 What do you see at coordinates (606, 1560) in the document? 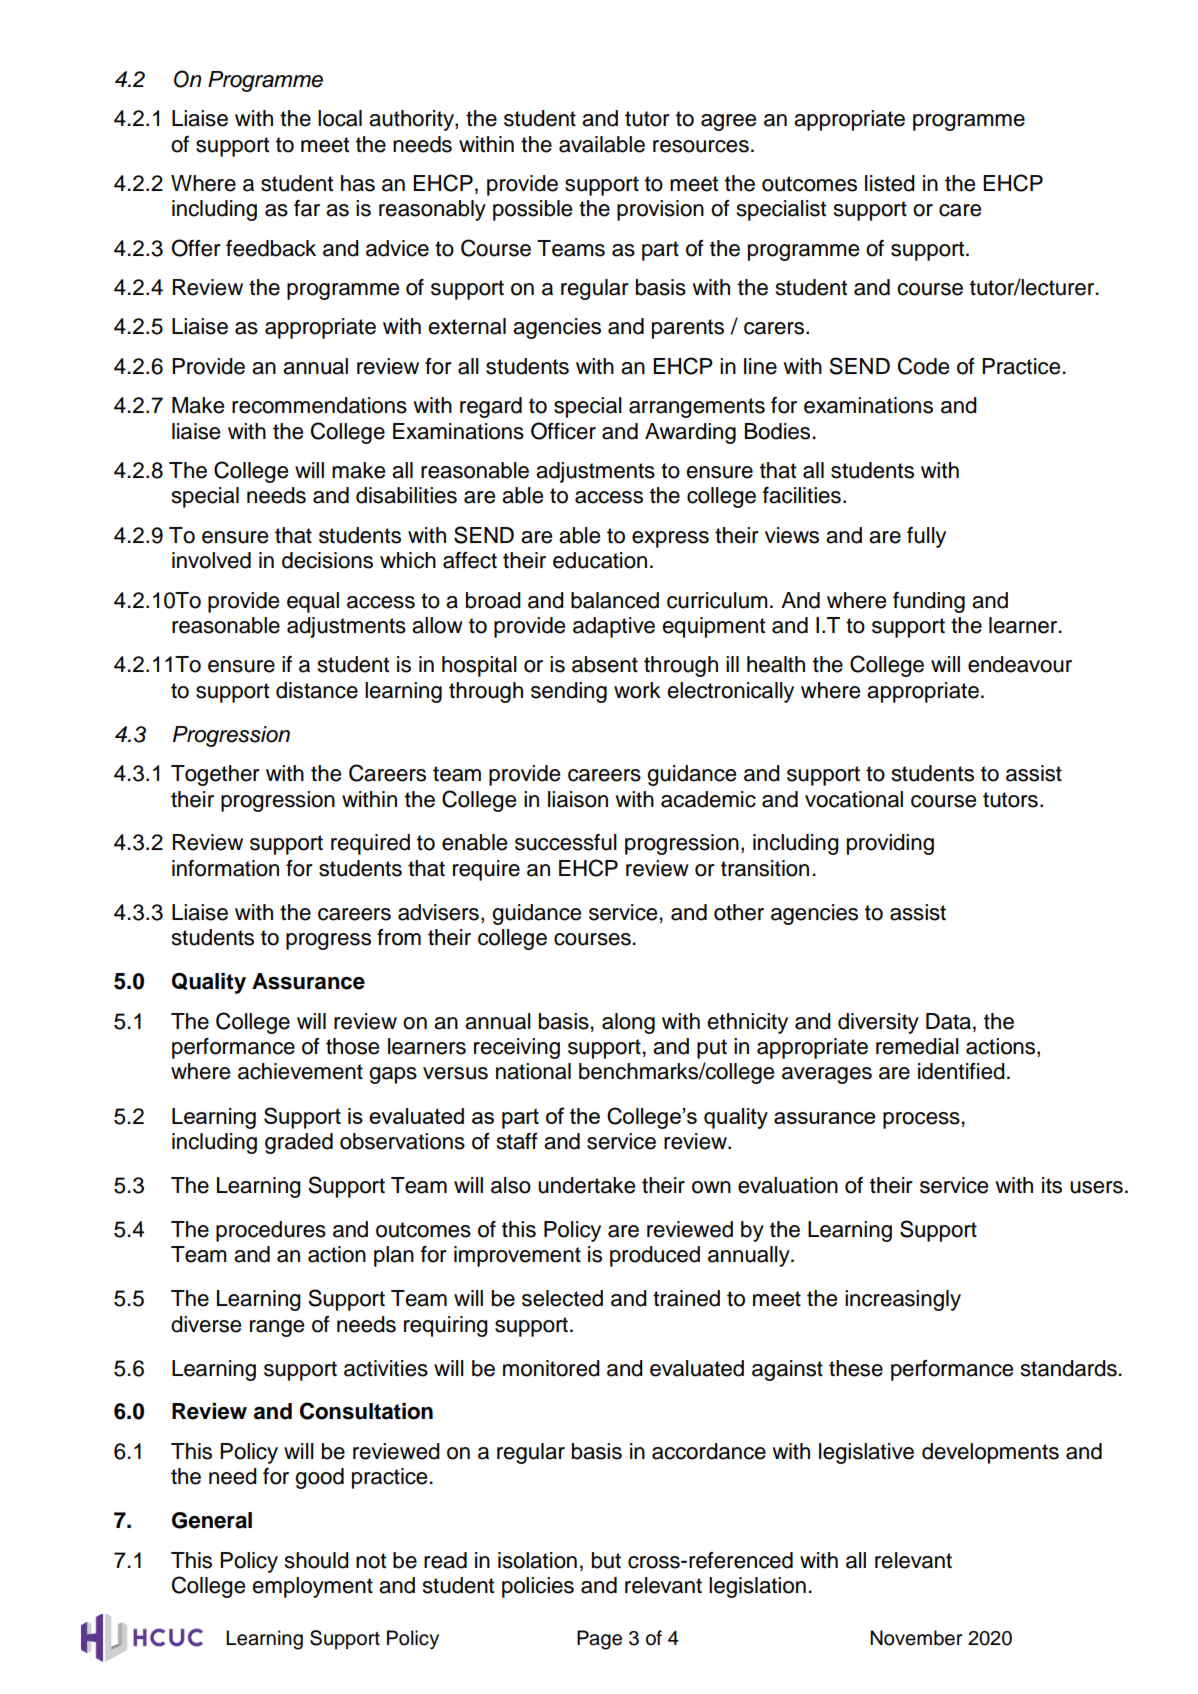
I see `but` at bounding box center [606, 1560].
